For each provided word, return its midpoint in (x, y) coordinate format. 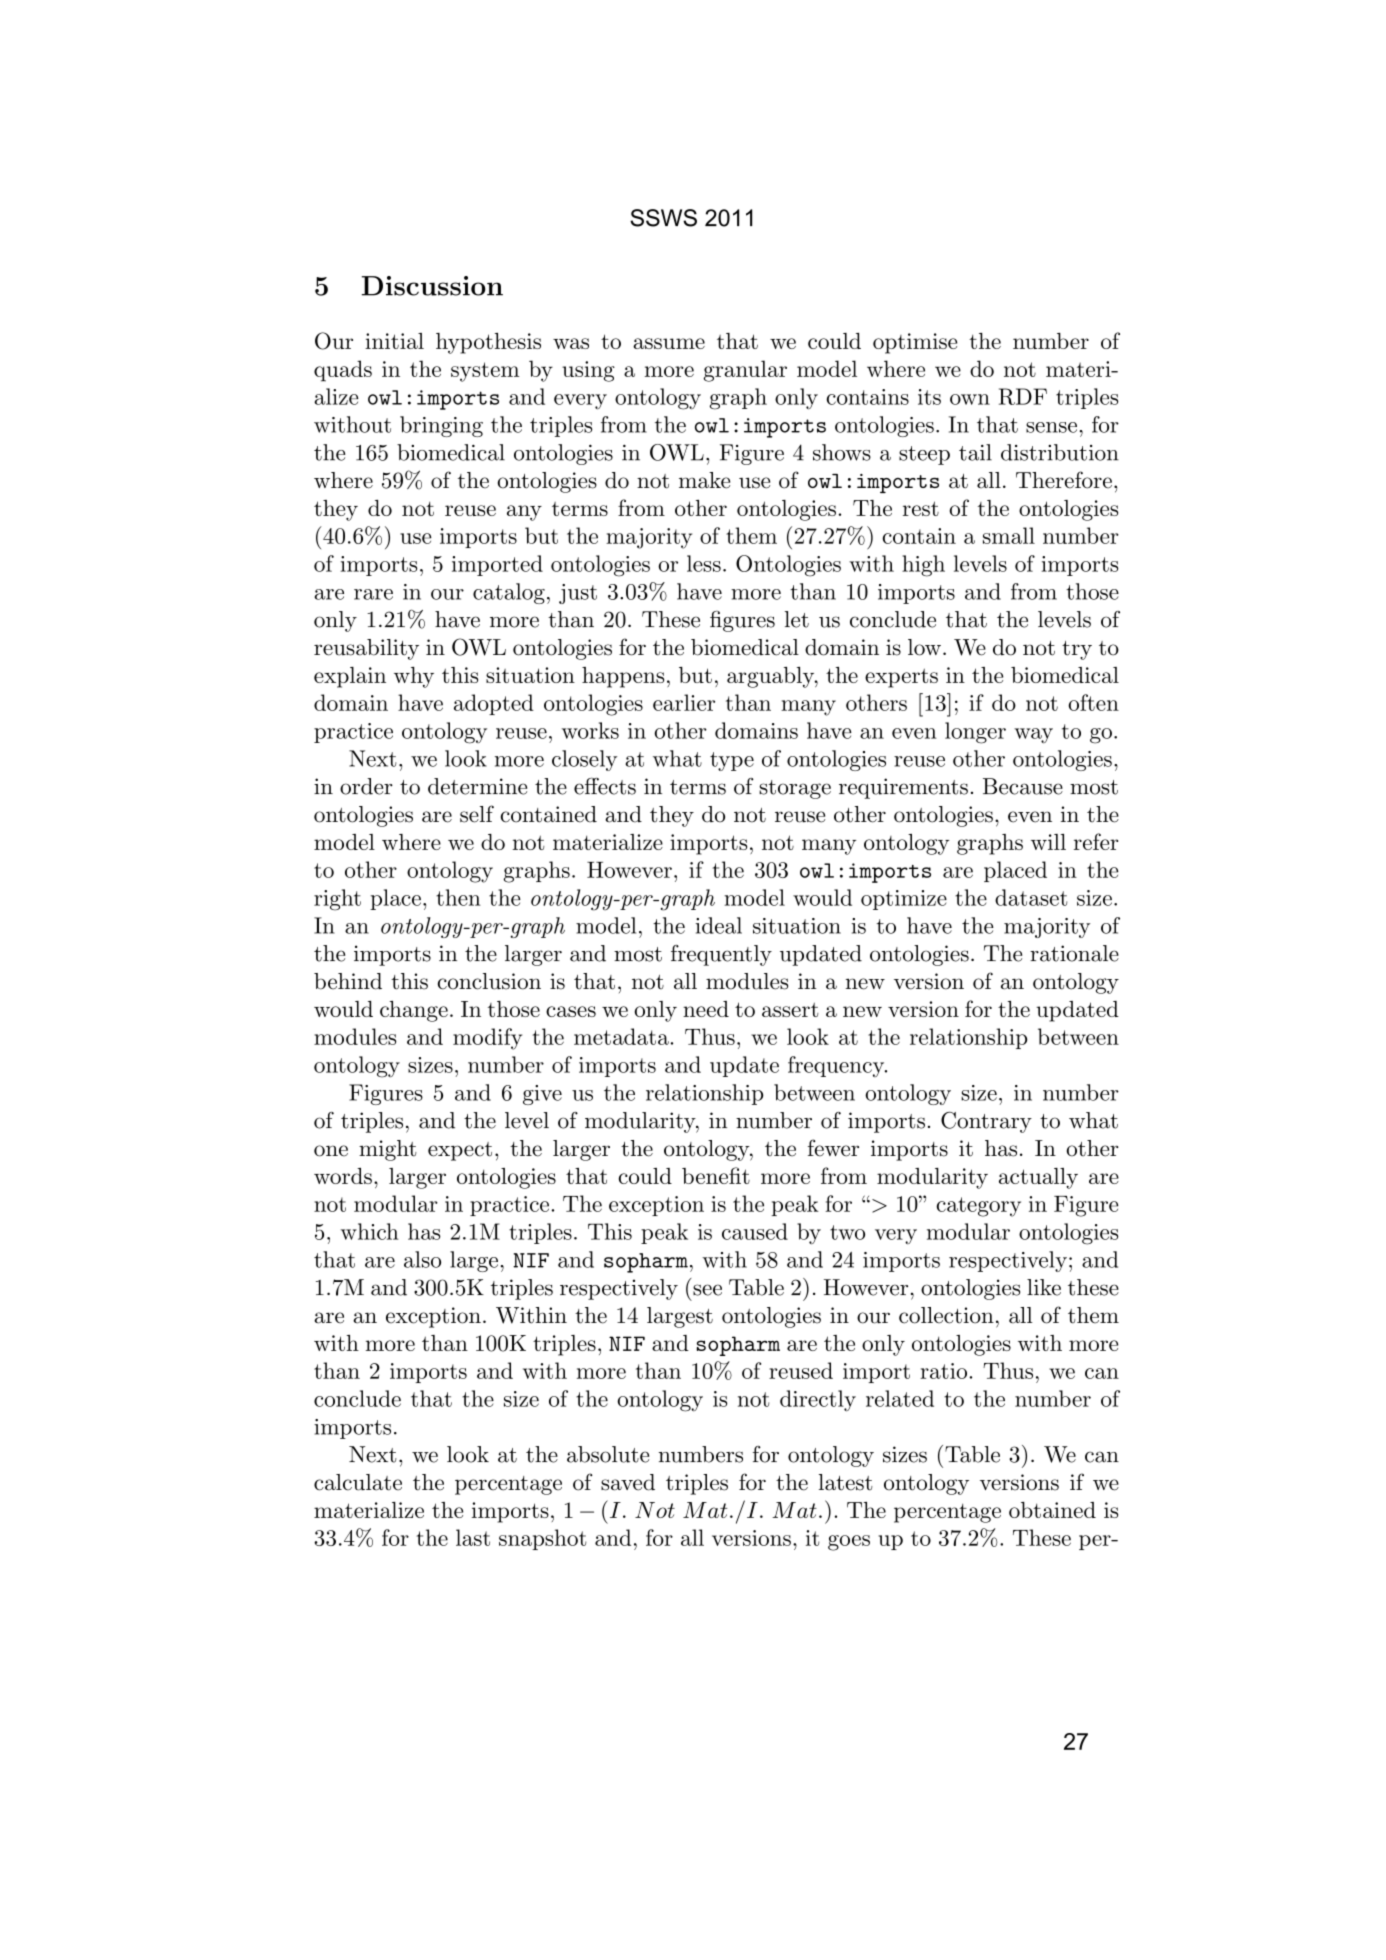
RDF (1023, 396)
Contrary (986, 1122)
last (473, 1537)
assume (669, 343)
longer (975, 733)
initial (394, 341)
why (414, 677)
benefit (716, 1175)
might (388, 1150)
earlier (684, 702)
